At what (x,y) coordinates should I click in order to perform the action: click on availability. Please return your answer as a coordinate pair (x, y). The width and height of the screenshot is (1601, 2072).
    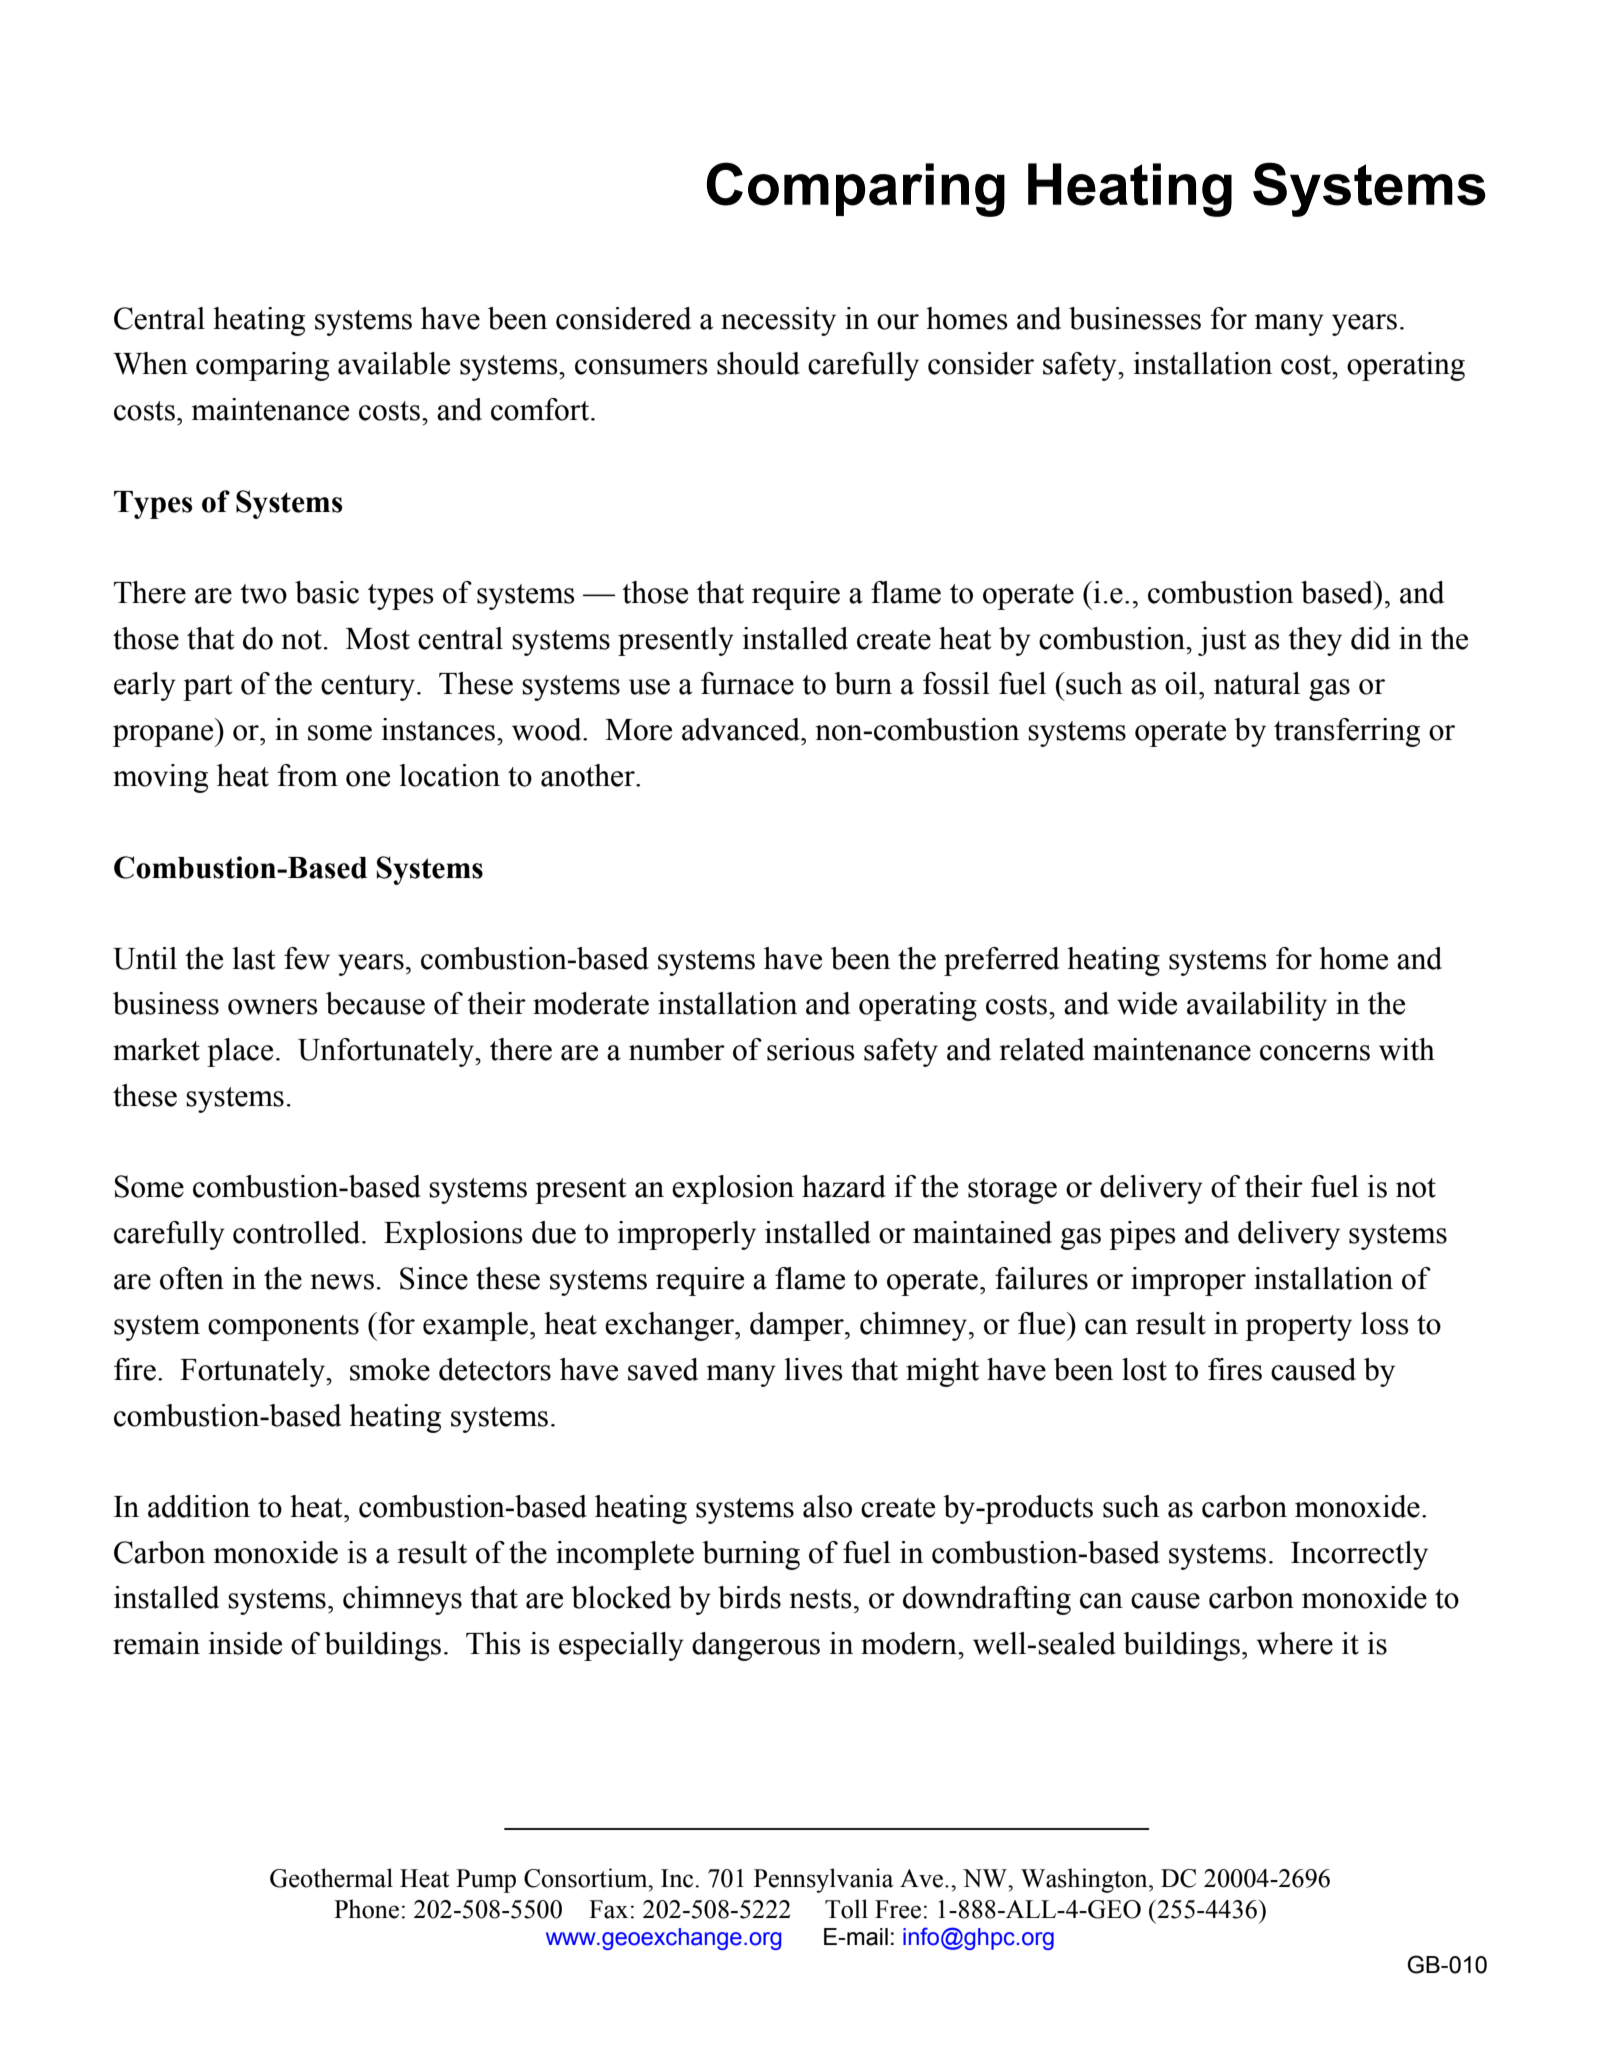
    Looking at the image, I should click on (1257, 1006).
